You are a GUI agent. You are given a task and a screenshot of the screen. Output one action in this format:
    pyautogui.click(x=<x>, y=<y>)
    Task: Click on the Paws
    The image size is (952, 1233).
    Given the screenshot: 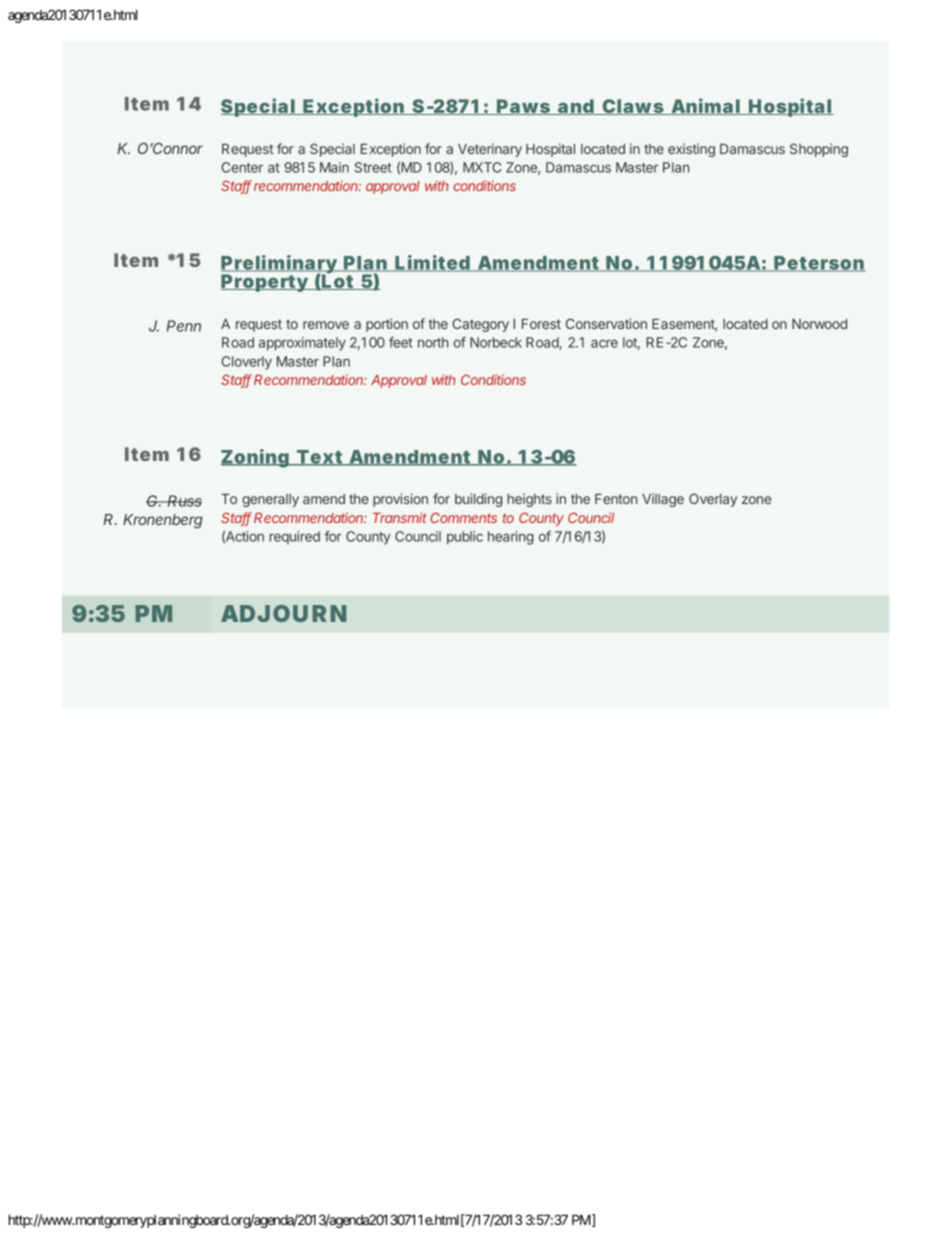 What is the action you would take?
    pyautogui.click(x=524, y=107)
